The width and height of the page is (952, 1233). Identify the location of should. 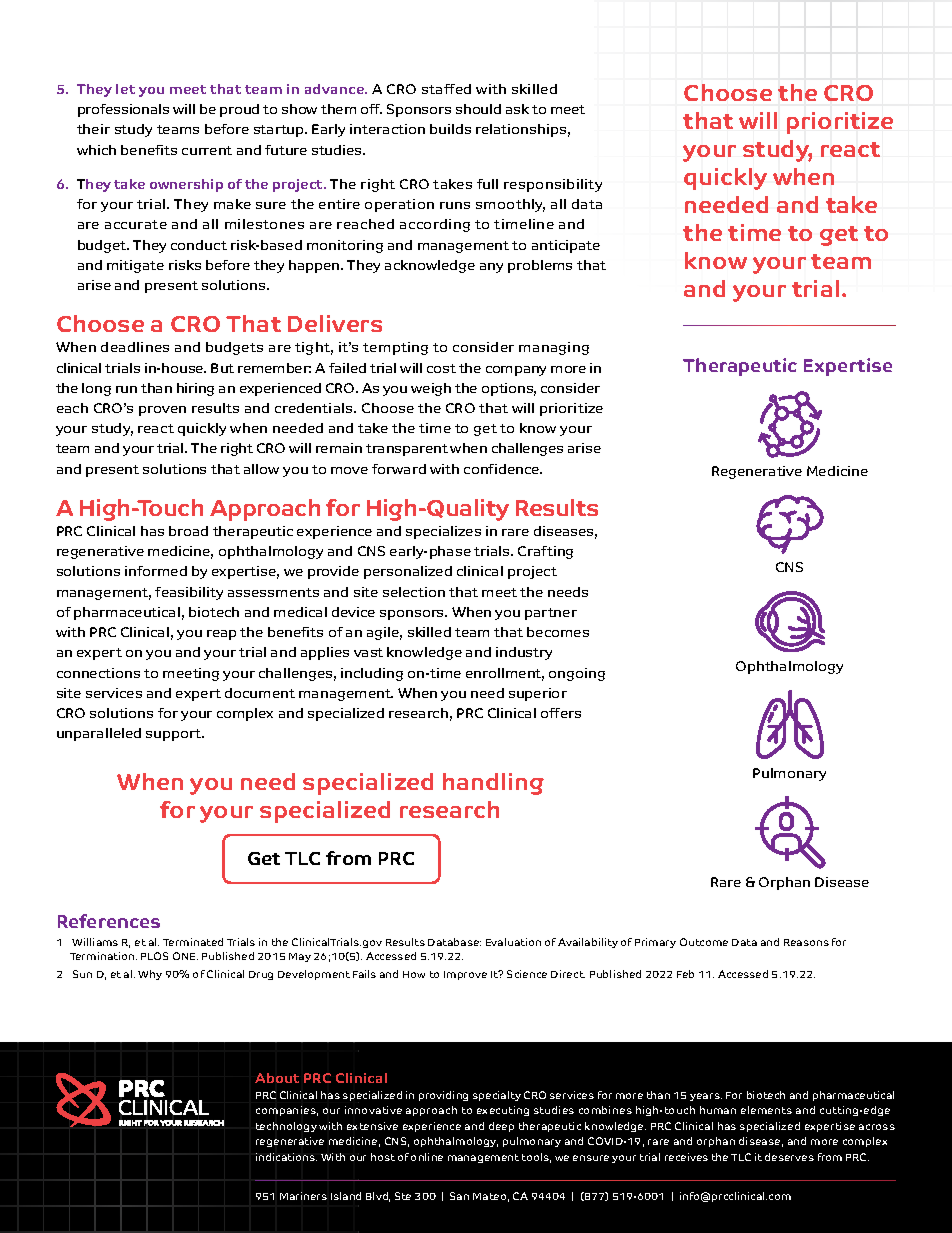
(478, 109).
